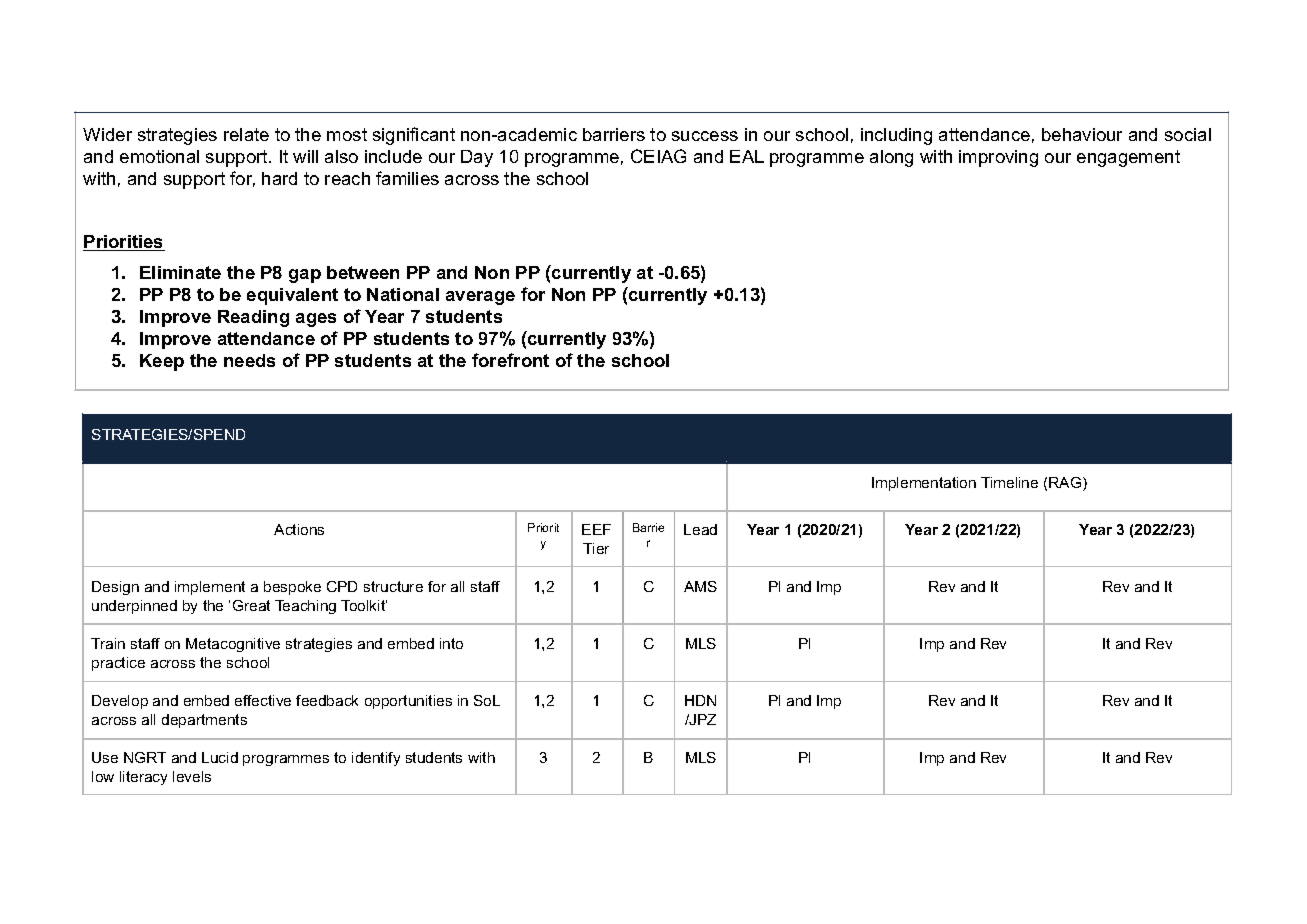  Describe the element at coordinates (480, 298) in the page. I see `average` at that location.
